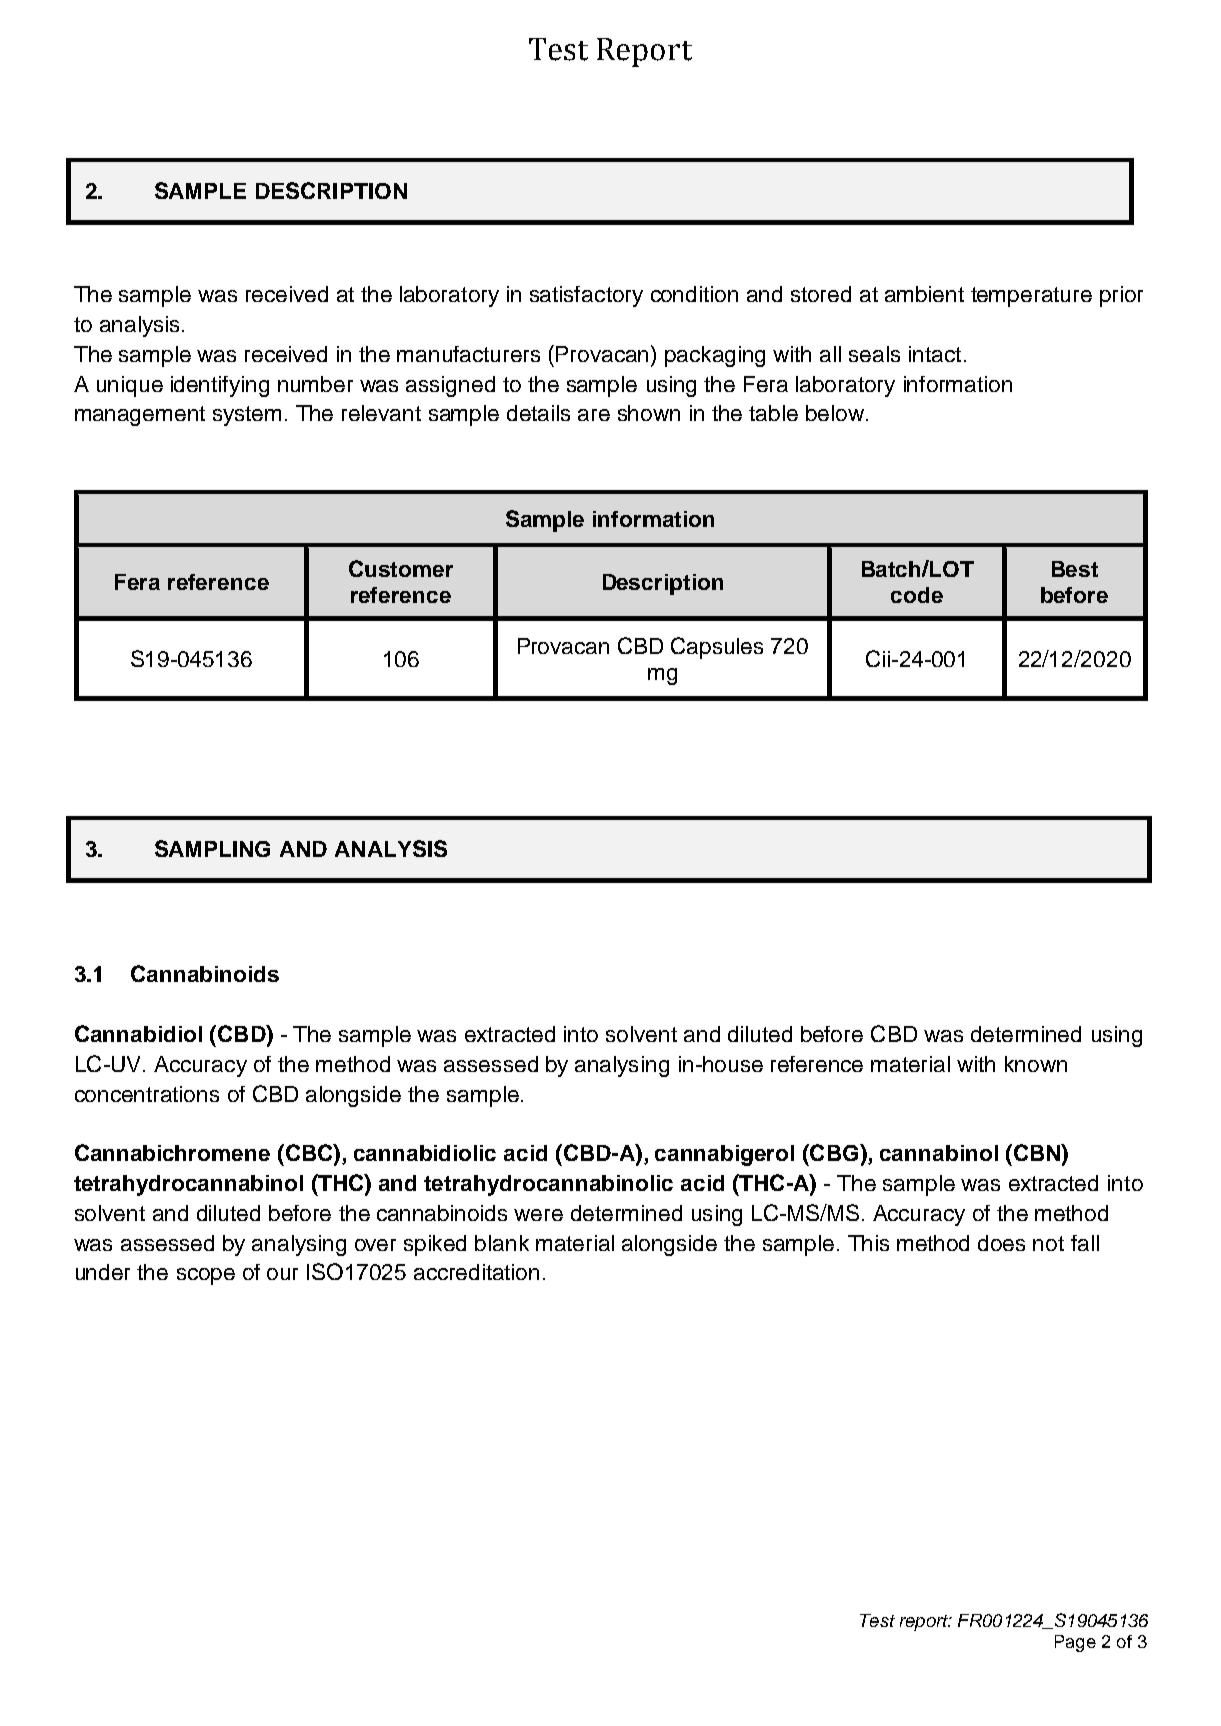 The image size is (1221, 1726). Describe the element at coordinates (206, 1276) in the screenshot. I see `scope` at that location.
